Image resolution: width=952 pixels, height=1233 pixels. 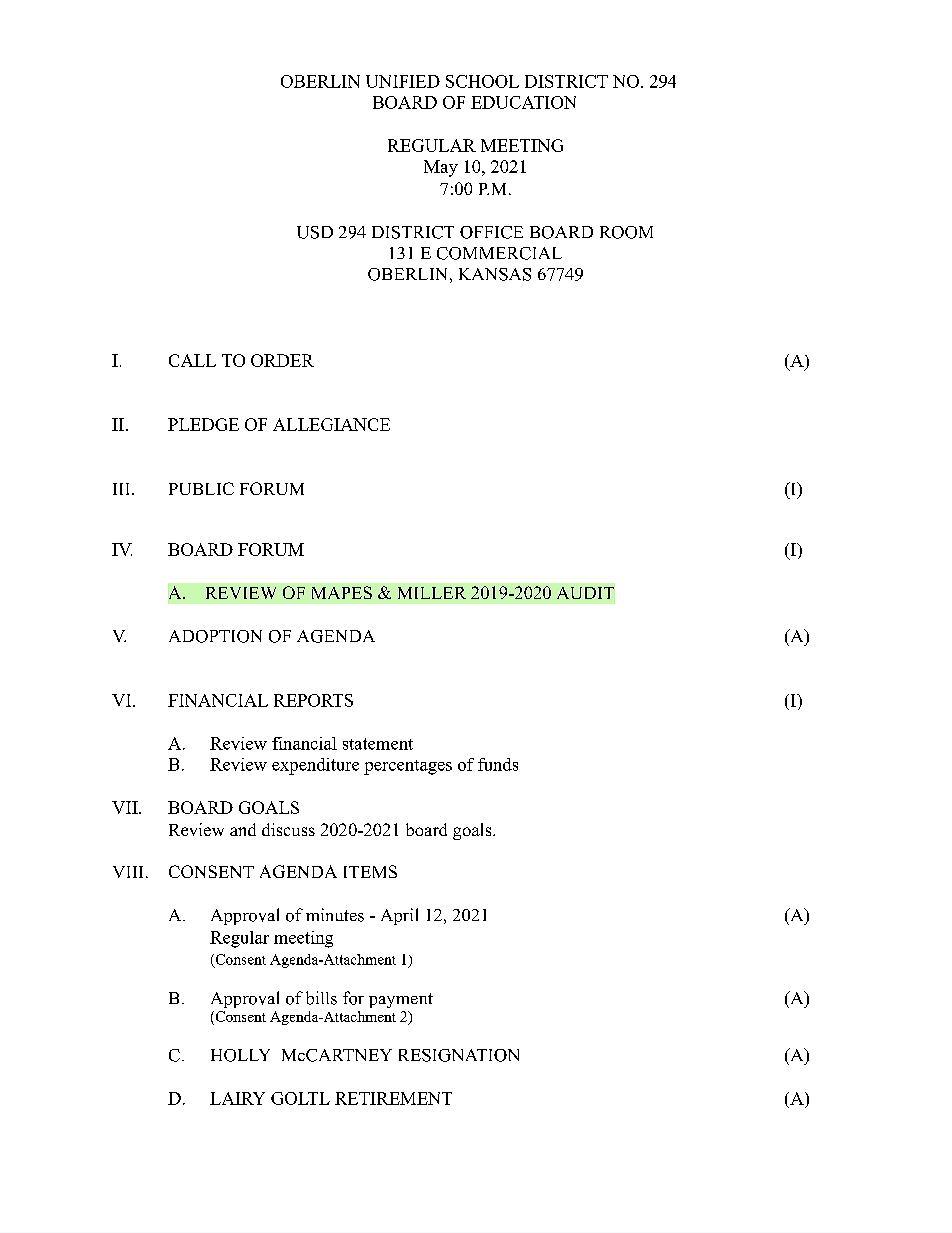 What do you see at coordinates (378, 744) in the screenshot?
I see `statement` at bounding box center [378, 744].
